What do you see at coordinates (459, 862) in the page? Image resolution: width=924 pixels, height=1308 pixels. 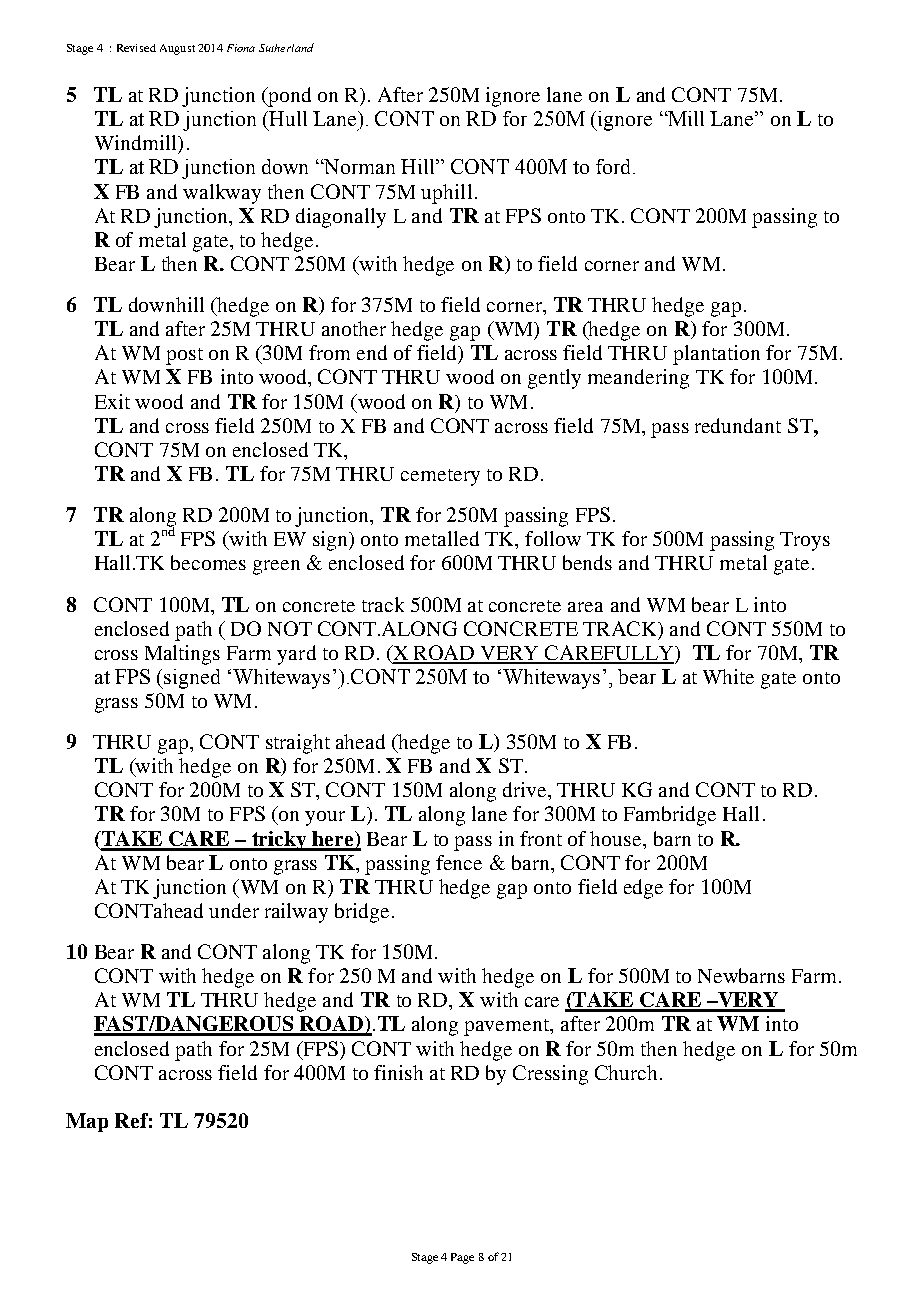 I see `fence` at bounding box center [459, 862].
